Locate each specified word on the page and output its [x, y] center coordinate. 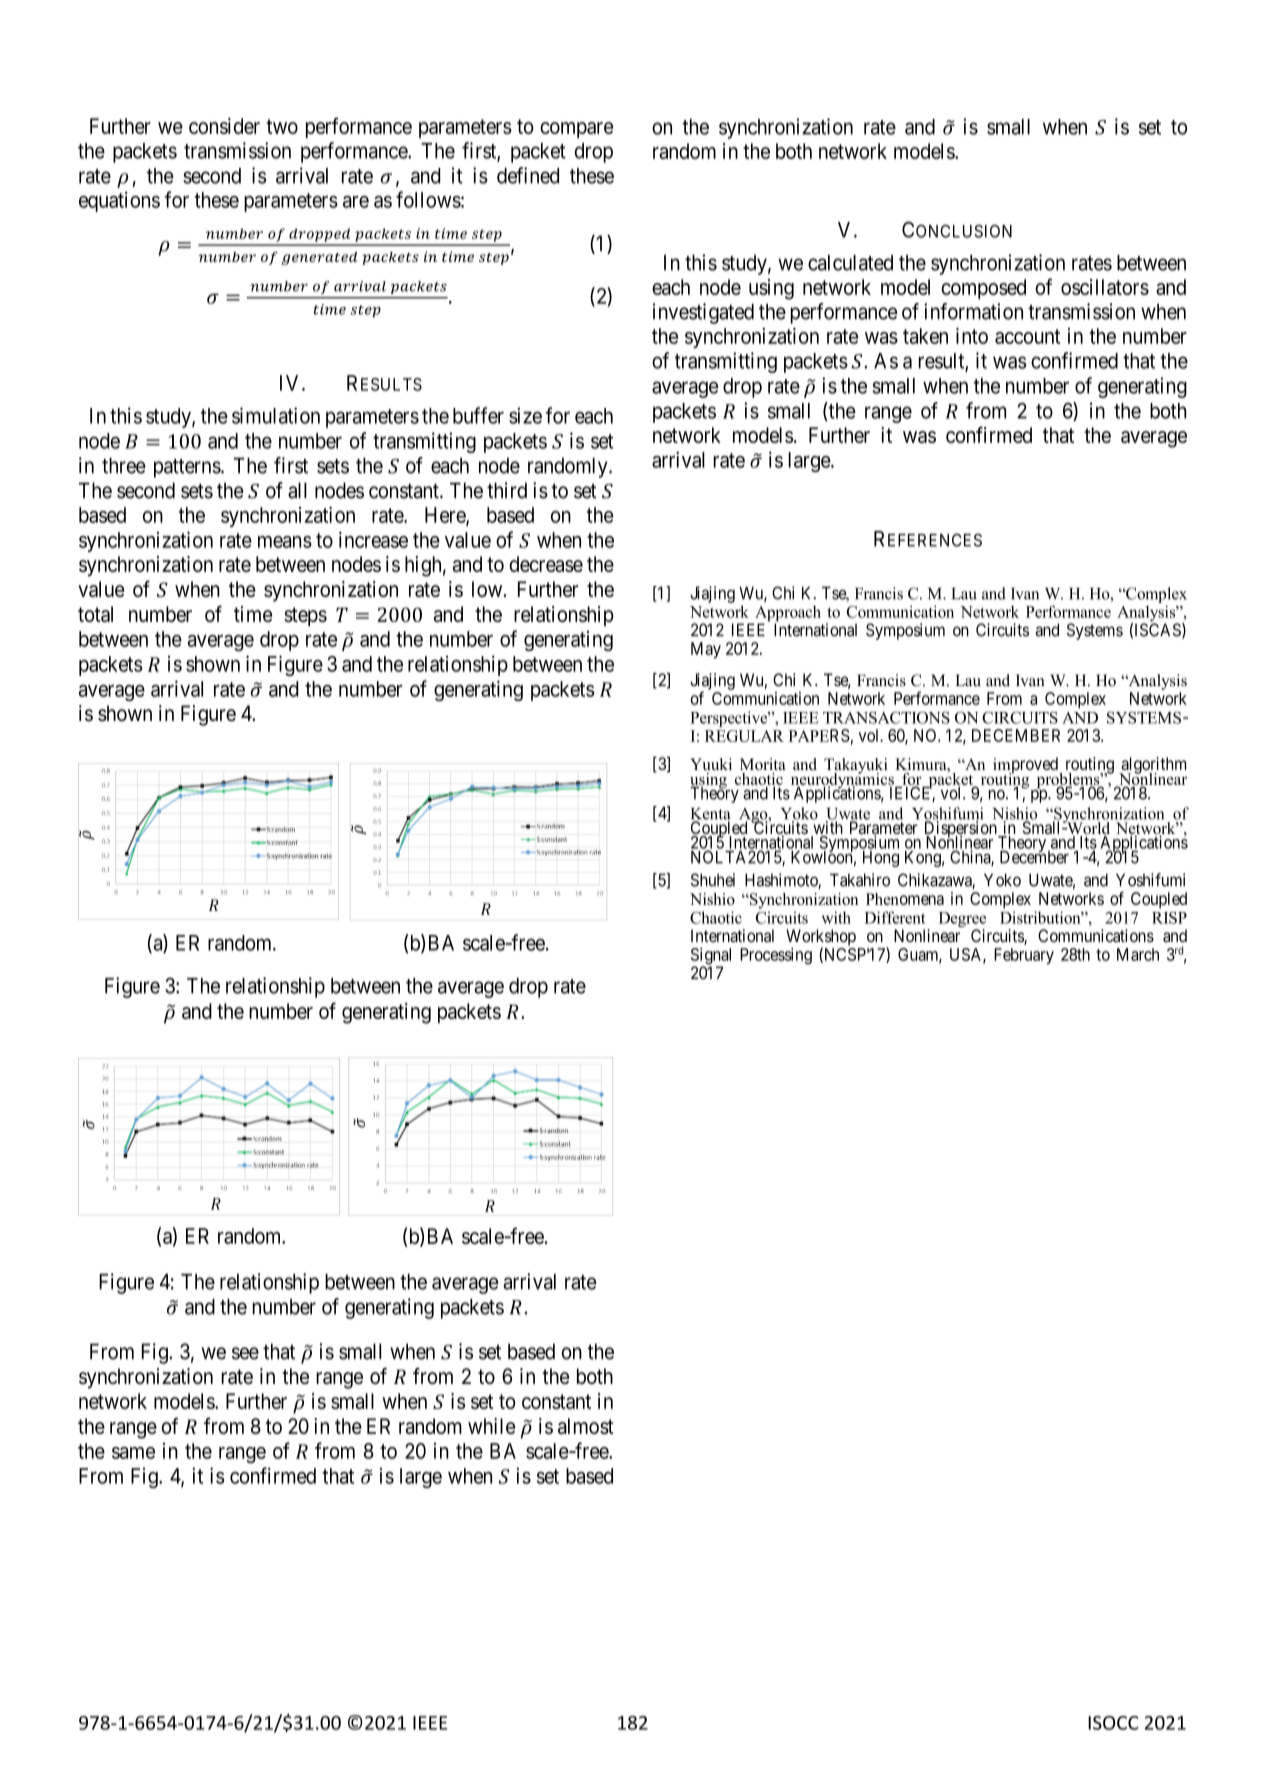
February [1024, 956]
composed [983, 289]
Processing [776, 956]
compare [576, 130]
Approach [787, 615]
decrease [546, 564]
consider [224, 126]
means [285, 542]
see [245, 1353]
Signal [711, 957]
